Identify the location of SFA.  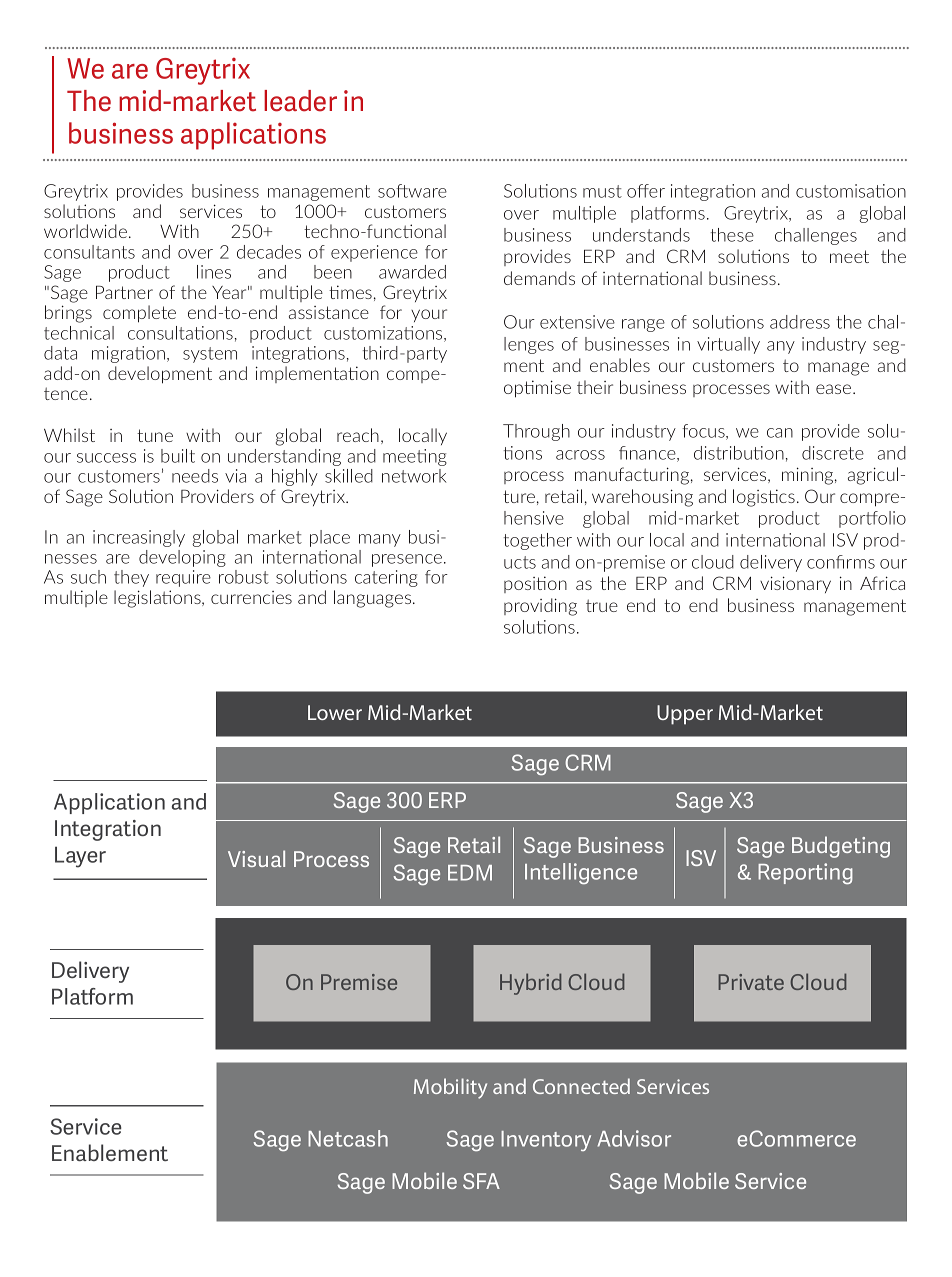
(481, 1181).
